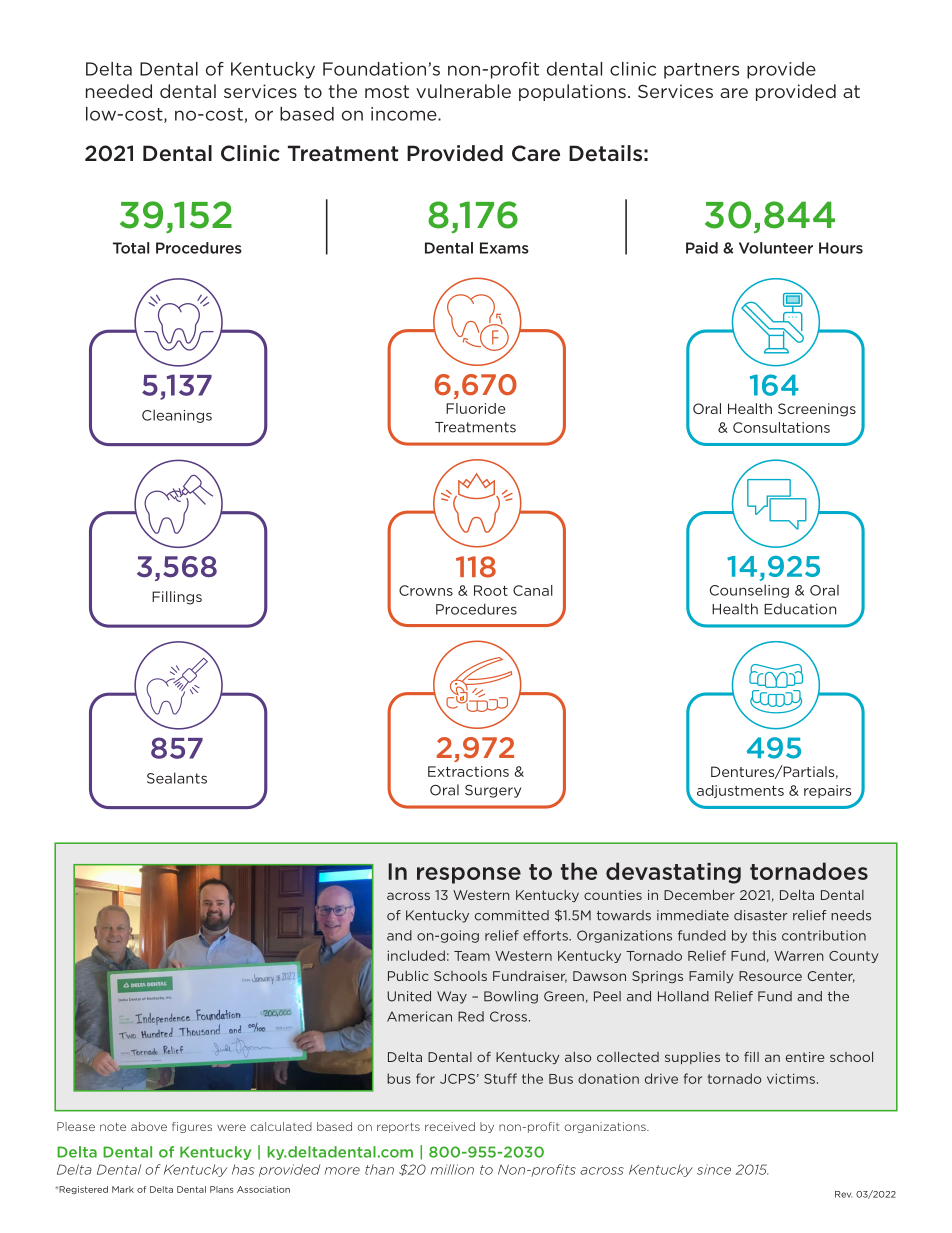 The width and height of the document is (952, 1233). I want to click on Surgery, so click(493, 791).
